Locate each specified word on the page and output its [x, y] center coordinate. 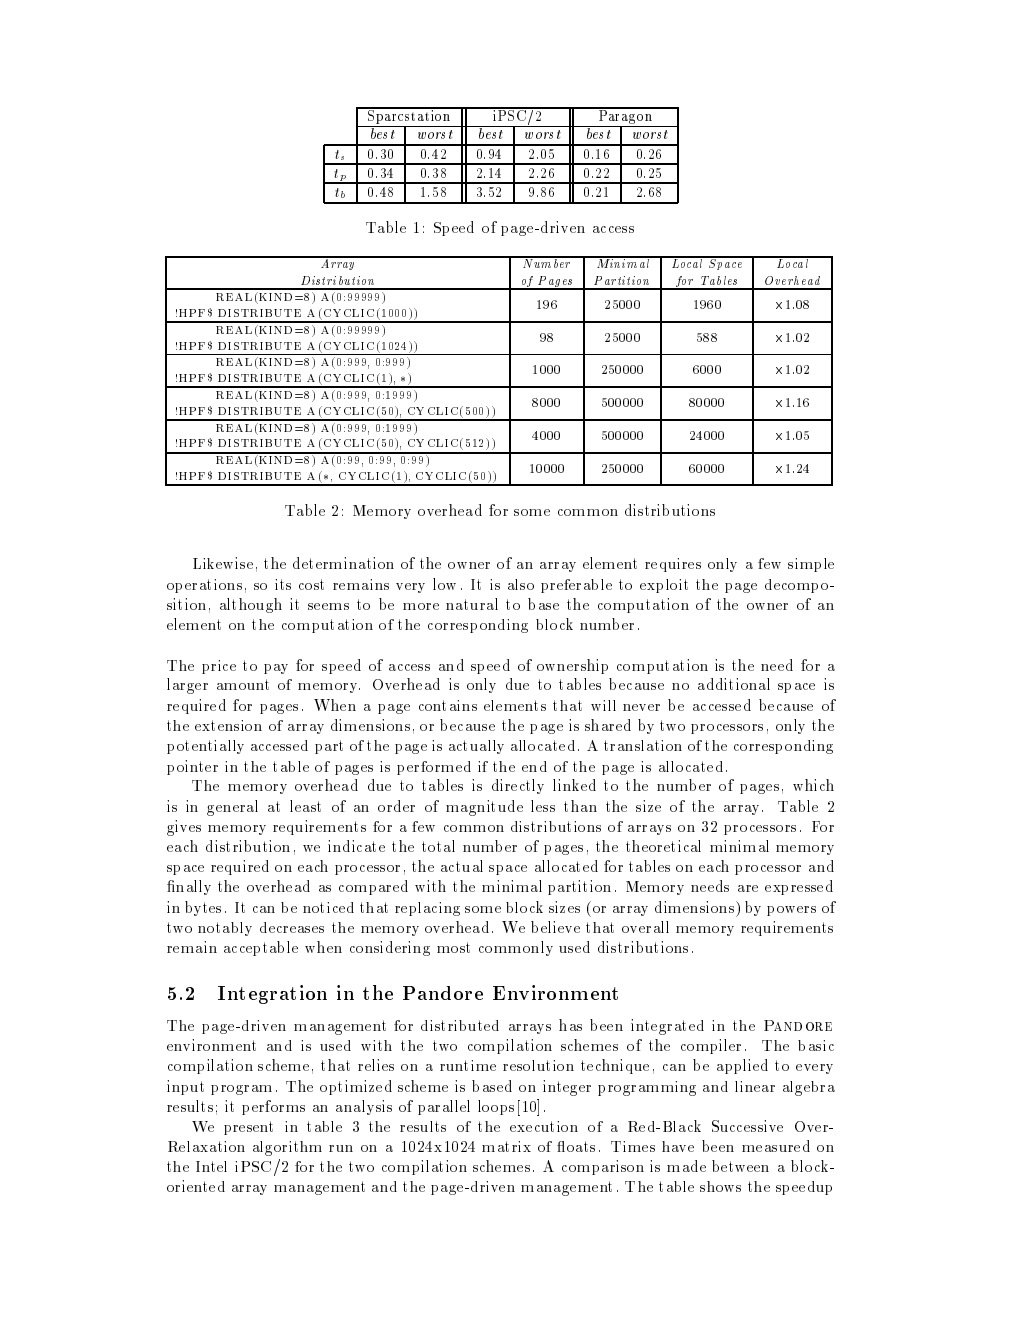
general [232, 808]
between [740, 1166]
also [521, 584]
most [453, 947]
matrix [506, 1146]
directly [518, 786]
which [813, 785]
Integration [272, 994]
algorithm [287, 1148]
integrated [667, 1027]
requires [673, 565]
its [283, 584]
